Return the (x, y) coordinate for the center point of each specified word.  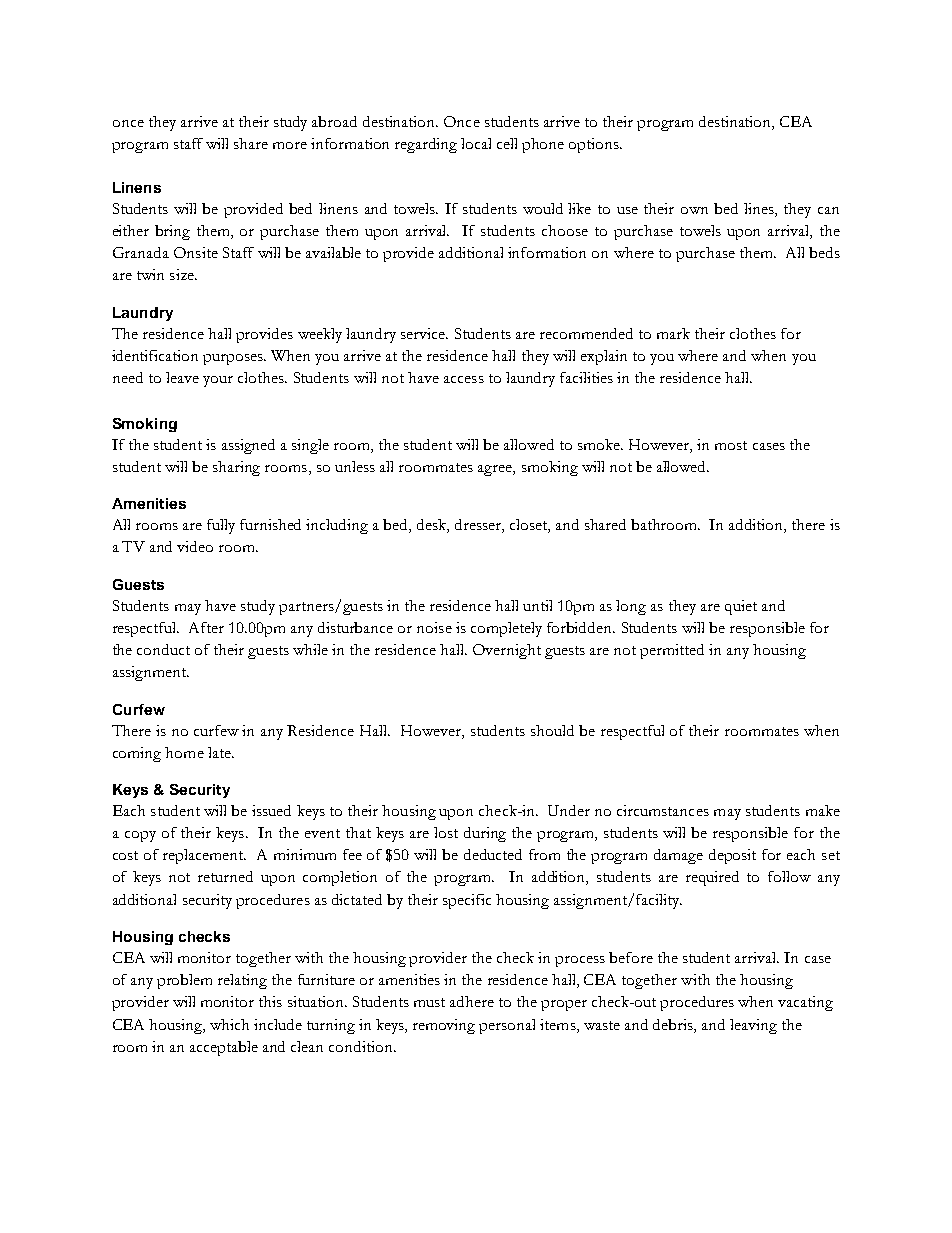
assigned (248, 446)
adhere (472, 1001)
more (290, 145)
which (229, 1024)
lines (760, 210)
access (464, 379)
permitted (672, 651)
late (220, 752)
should (552, 730)
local (476, 143)
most (731, 445)
